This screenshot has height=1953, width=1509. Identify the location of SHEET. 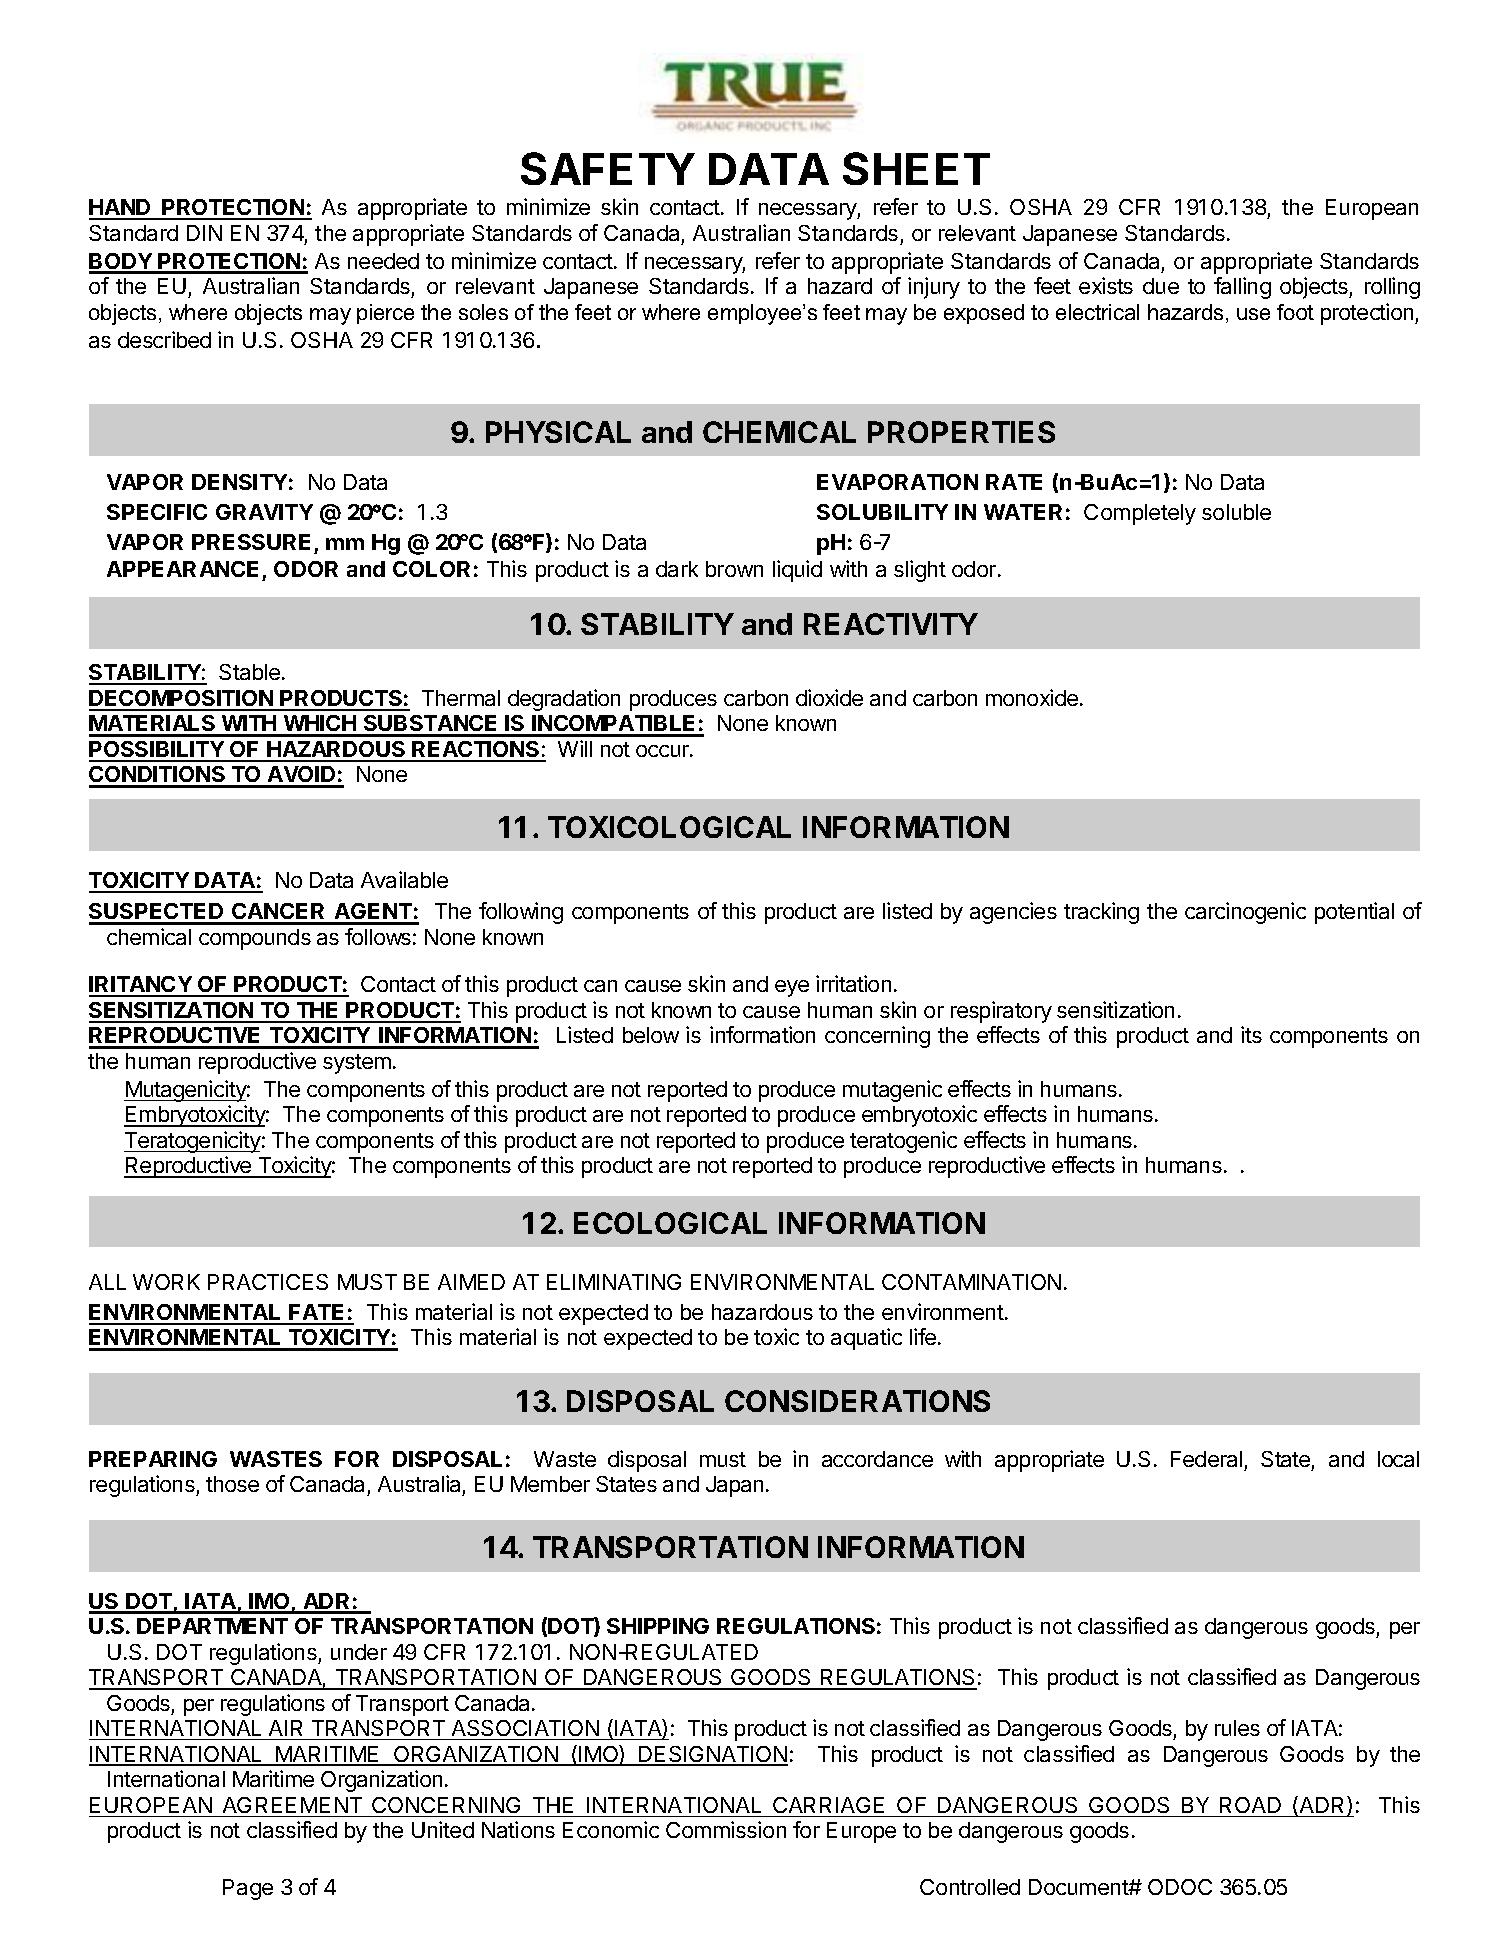
(916, 168).
